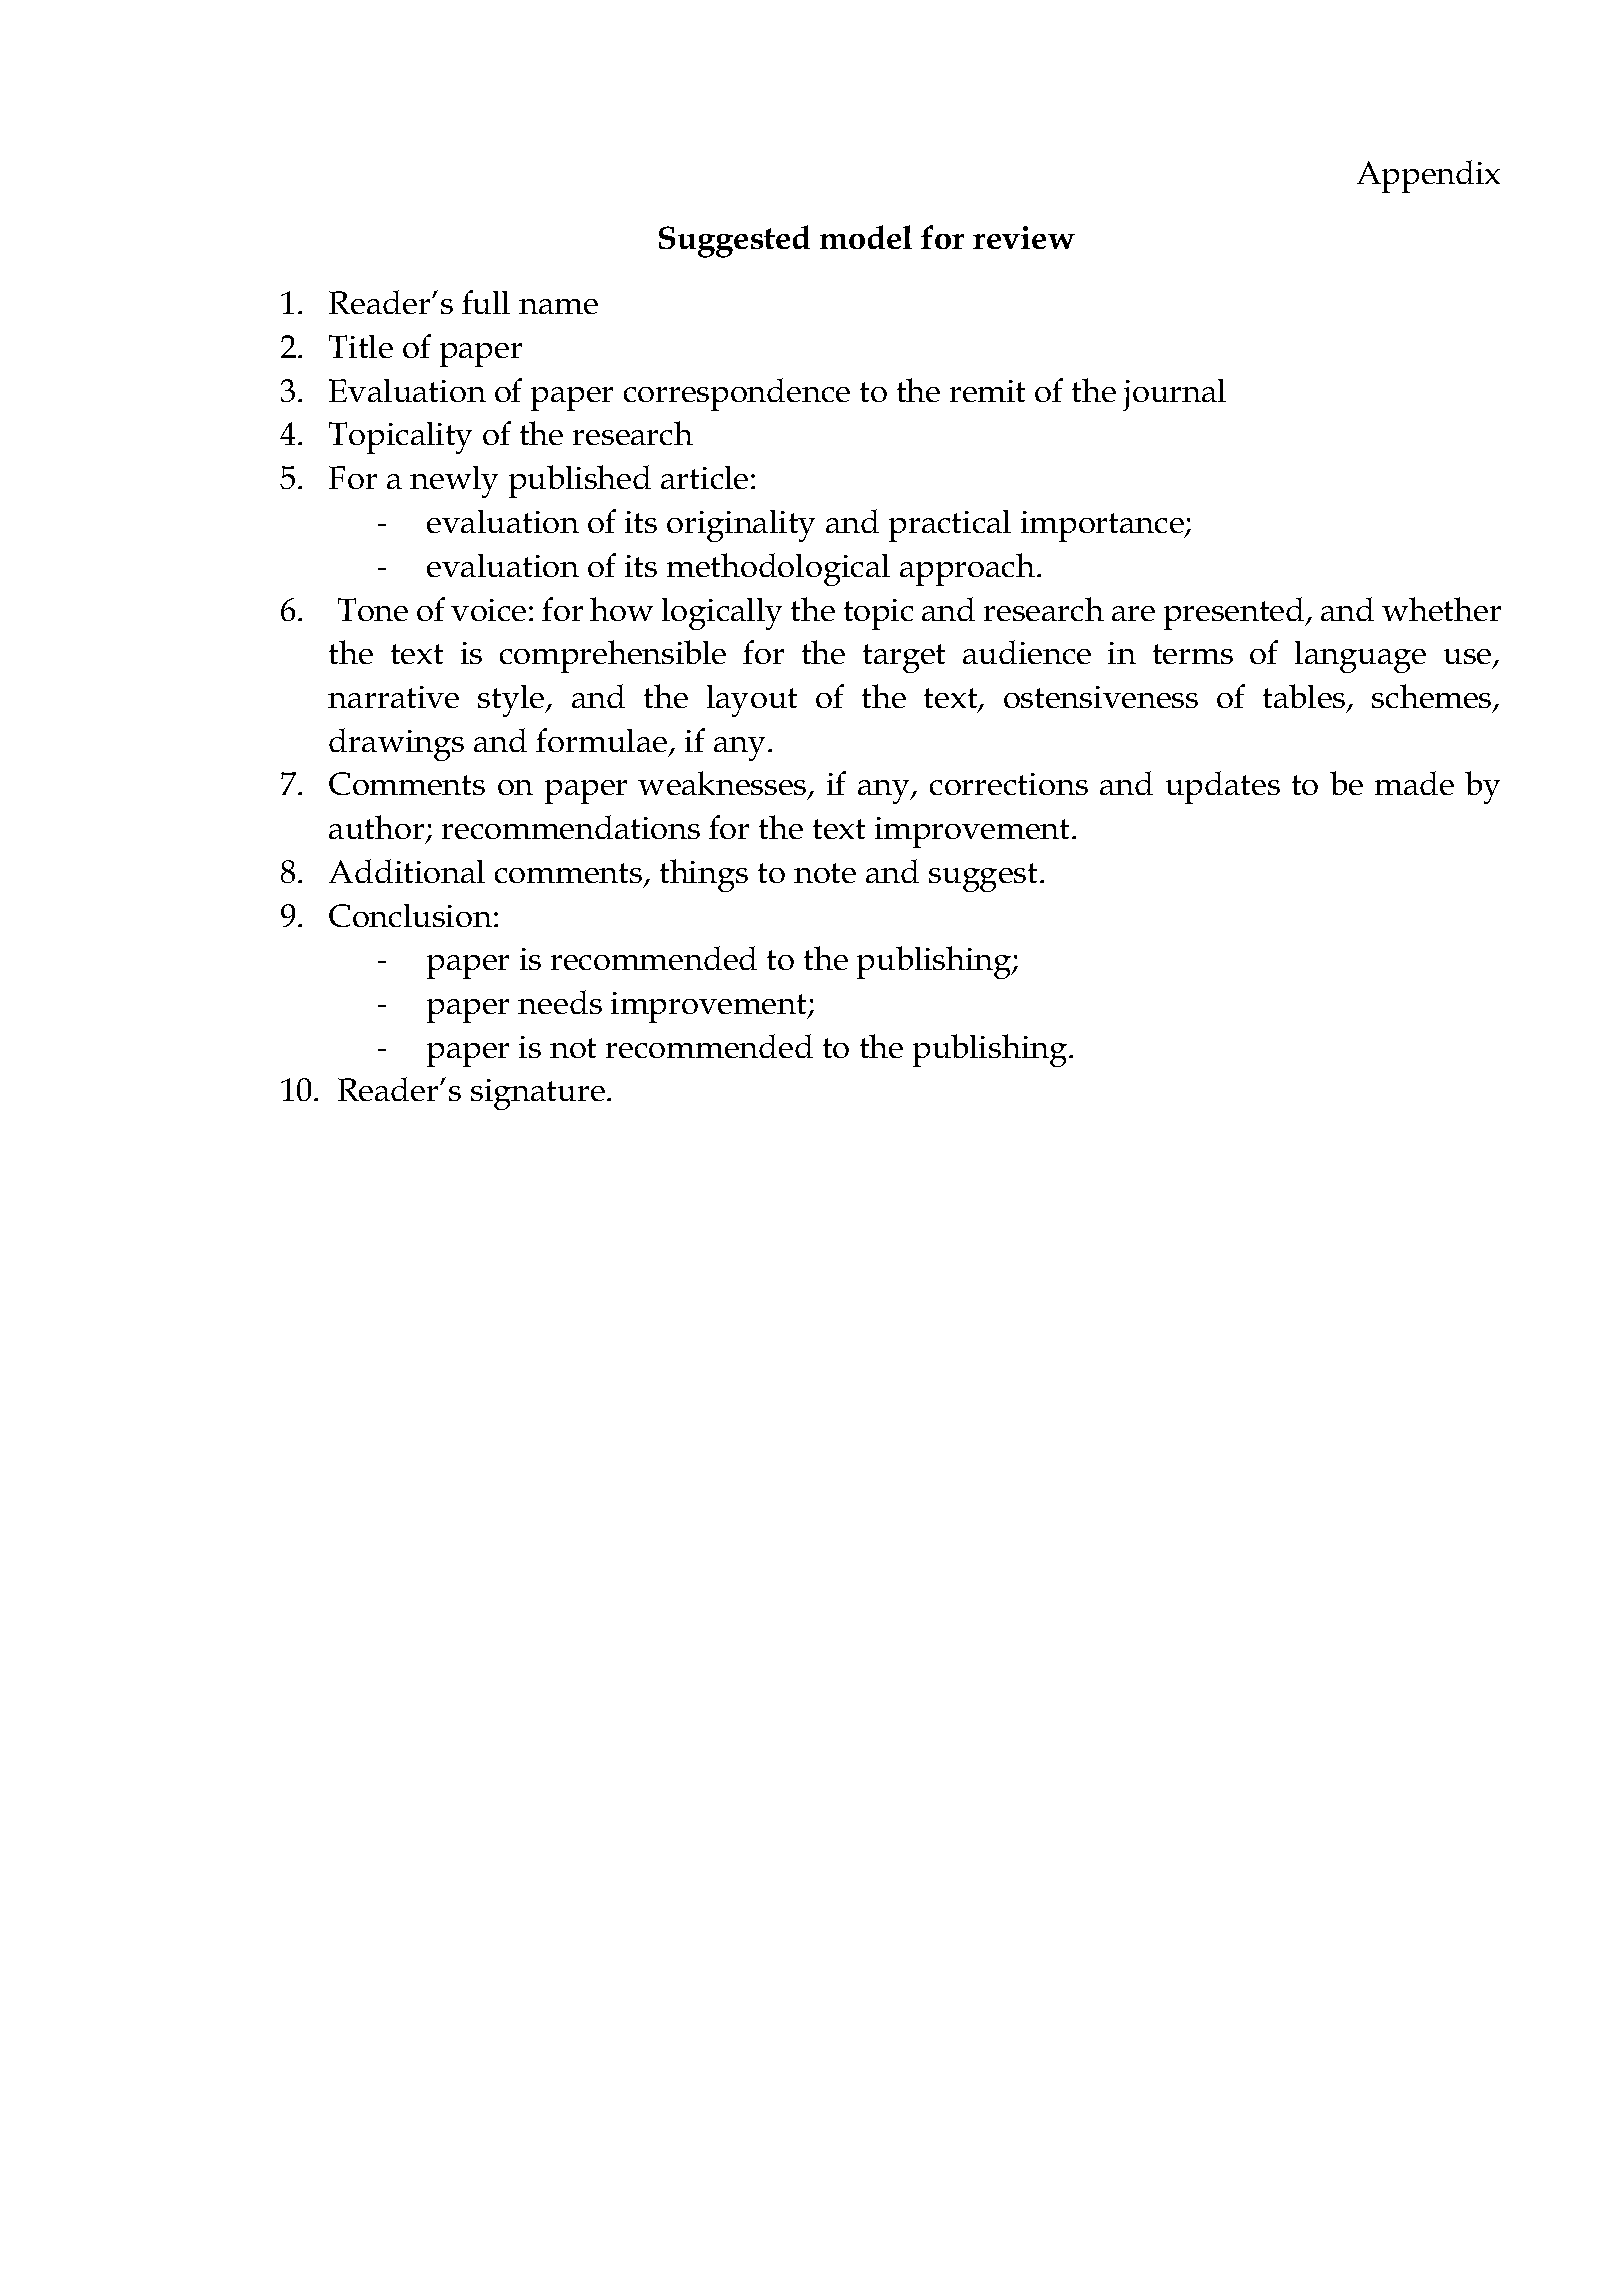 The height and width of the screenshot is (2287, 1617). I want to click on remit, so click(987, 391).
